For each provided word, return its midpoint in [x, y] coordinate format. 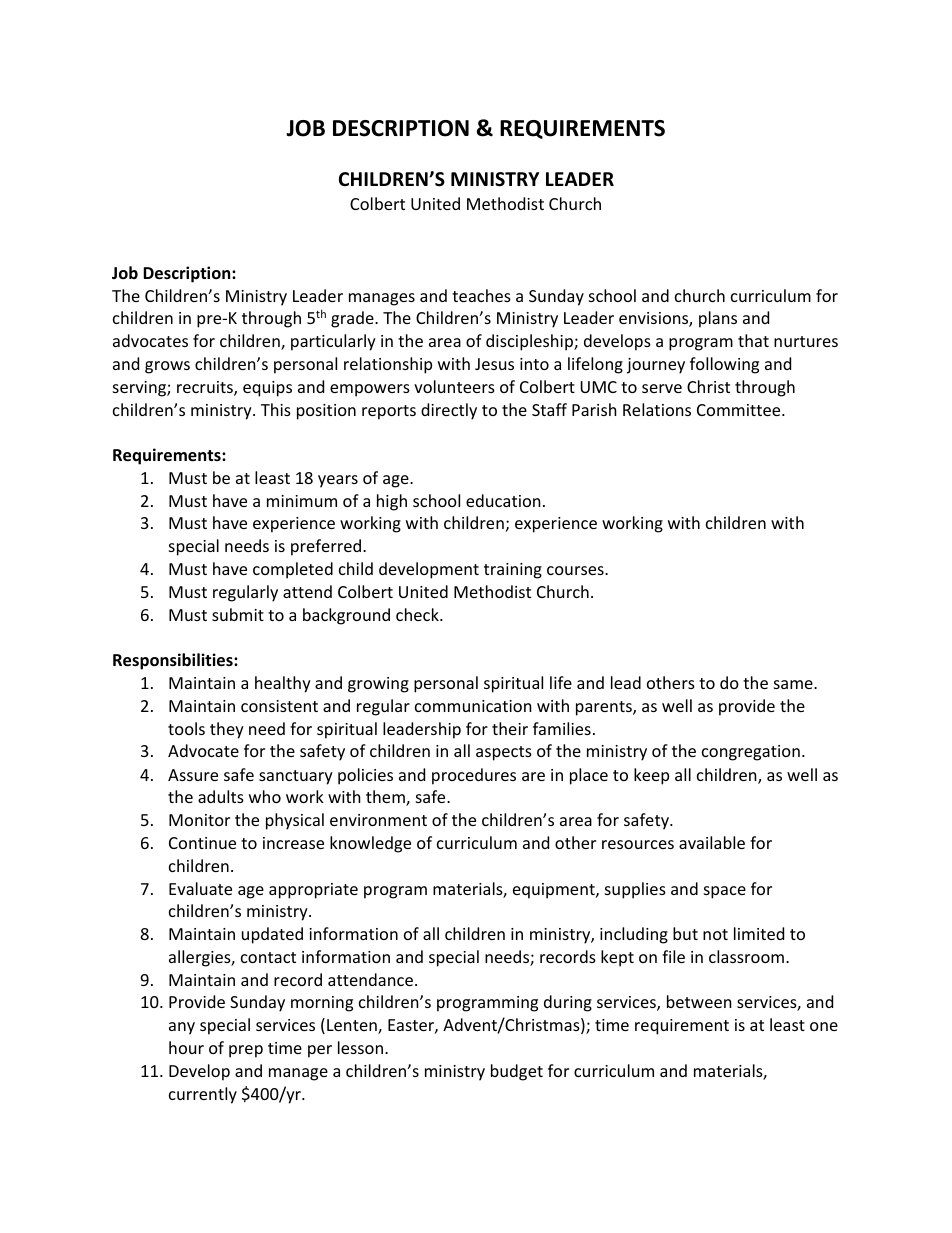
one [824, 1026]
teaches [481, 295]
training [513, 571]
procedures [474, 776]
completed [293, 570]
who [265, 796]
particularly [333, 342]
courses [576, 570]
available [712, 842]
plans [718, 319]
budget [517, 1072]
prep [246, 1051]
